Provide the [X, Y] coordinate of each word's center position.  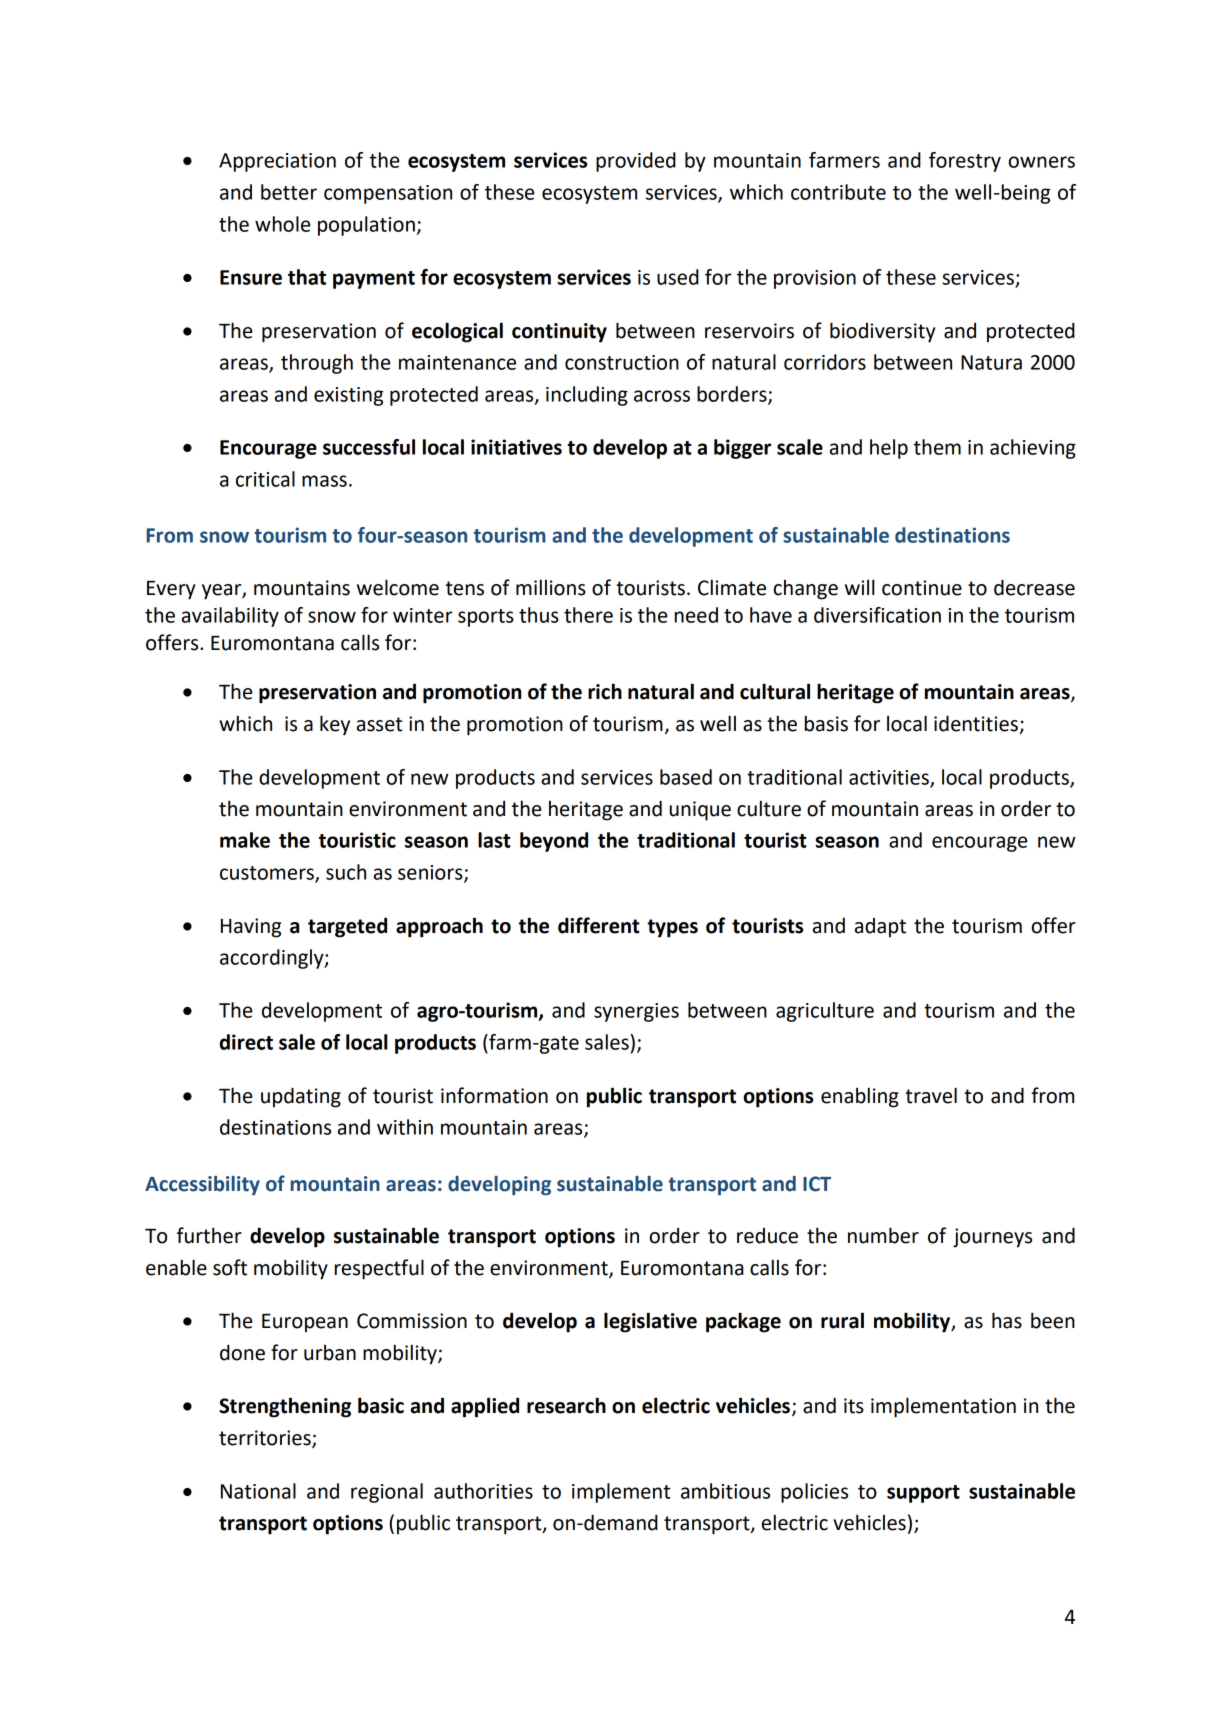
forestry [965, 162]
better [289, 192]
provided [636, 162]
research [566, 1405]
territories [266, 1439]
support [923, 1494]
